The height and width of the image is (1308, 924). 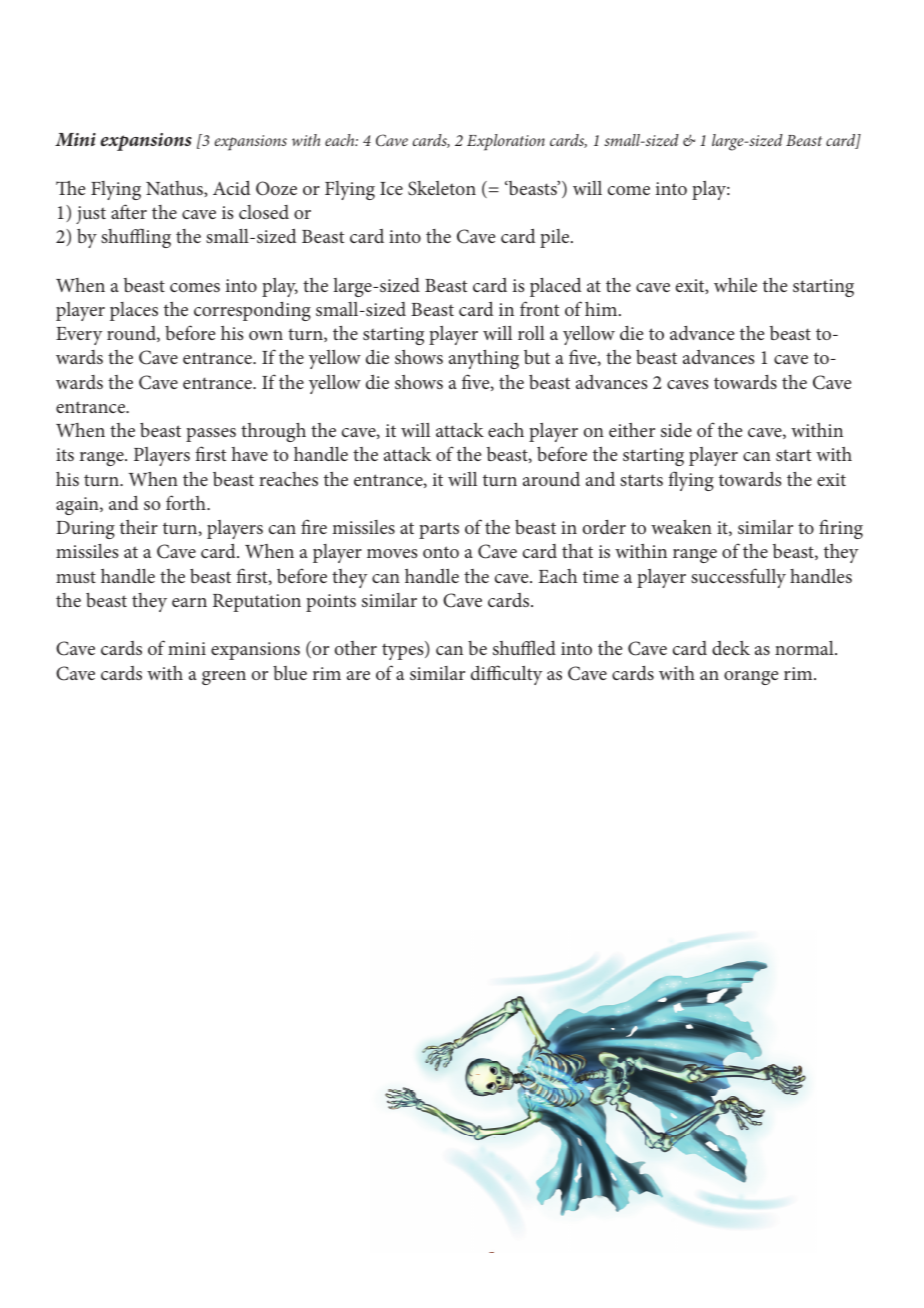 What do you see at coordinates (439, 530) in the image?
I see `parts` at bounding box center [439, 530].
